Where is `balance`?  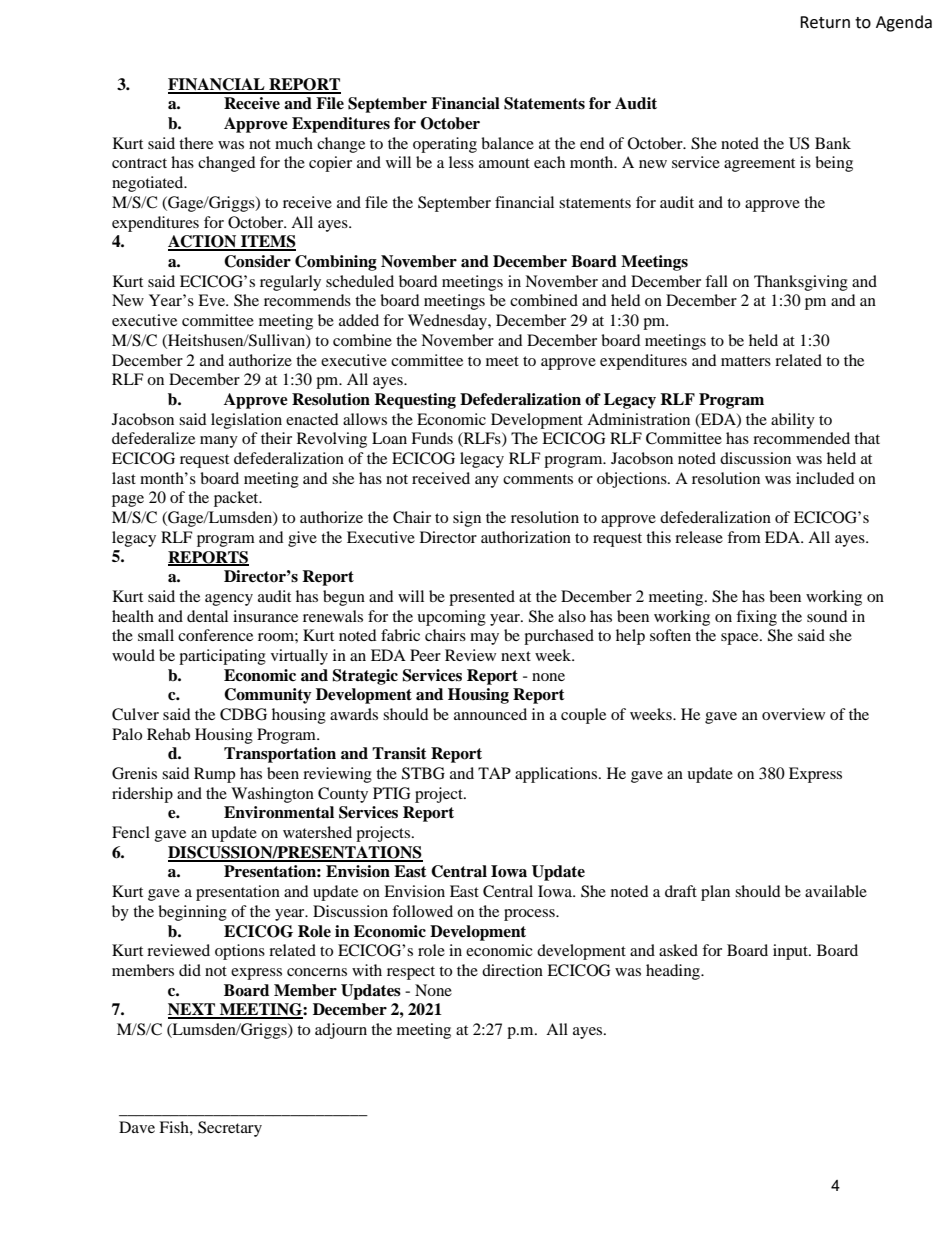
balance is located at coordinates (507, 143).
